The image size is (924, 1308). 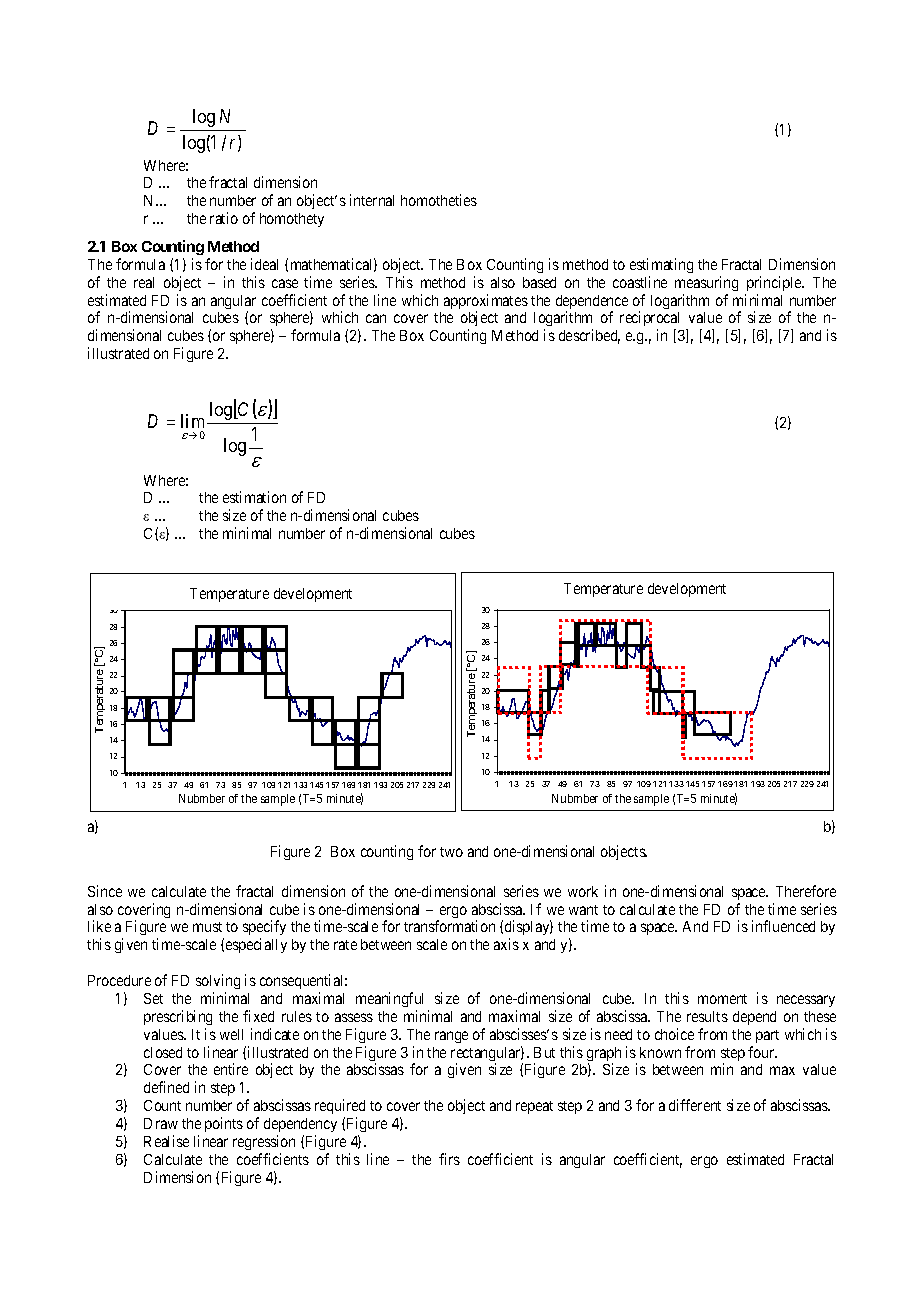 What do you see at coordinates (161, 1123) in the screenshot?
I see `Draw` at bounding box center [161, 1123].
